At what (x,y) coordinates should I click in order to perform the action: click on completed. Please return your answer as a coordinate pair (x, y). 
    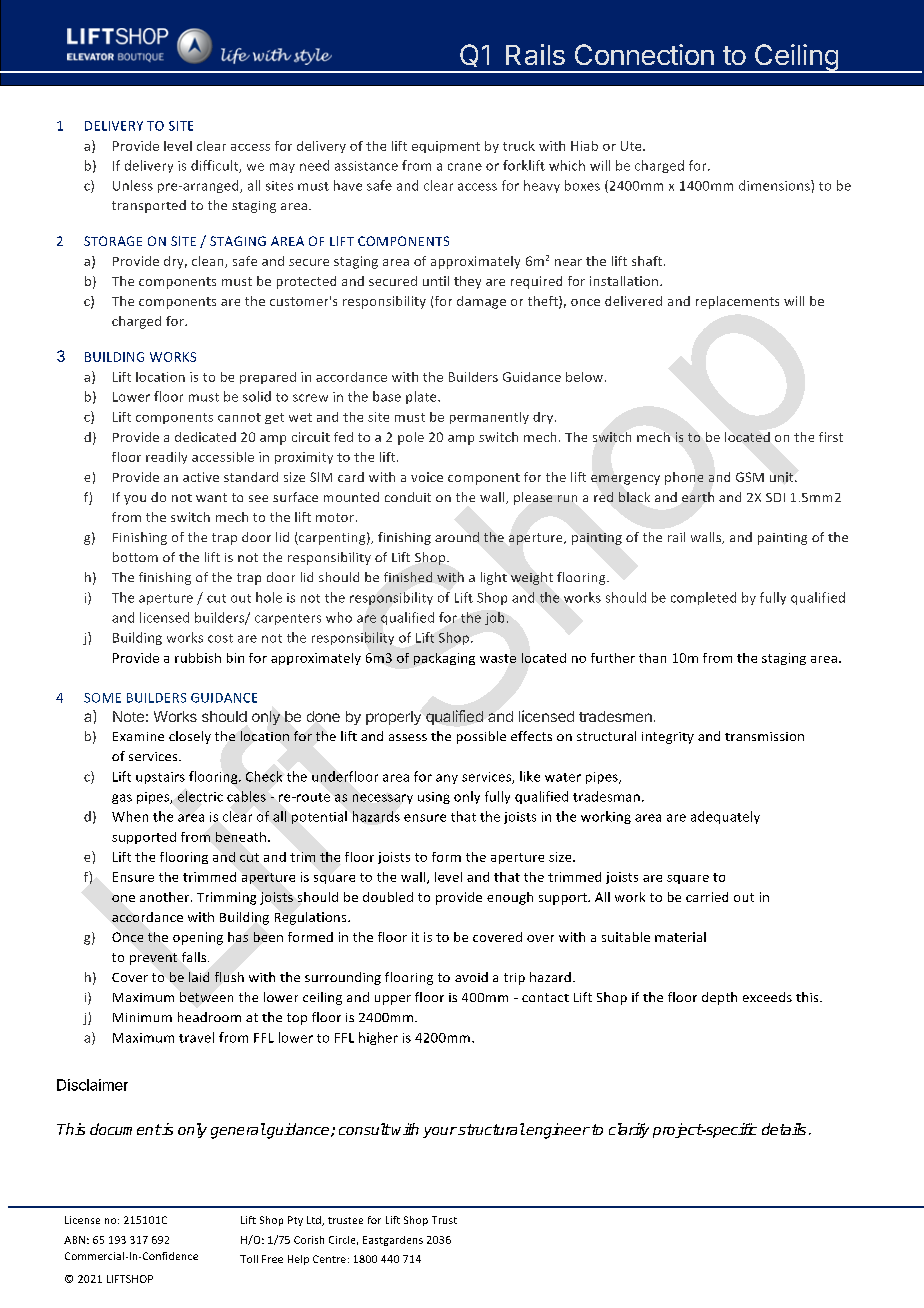
    Looking at the image, I should click on (703, 598).
